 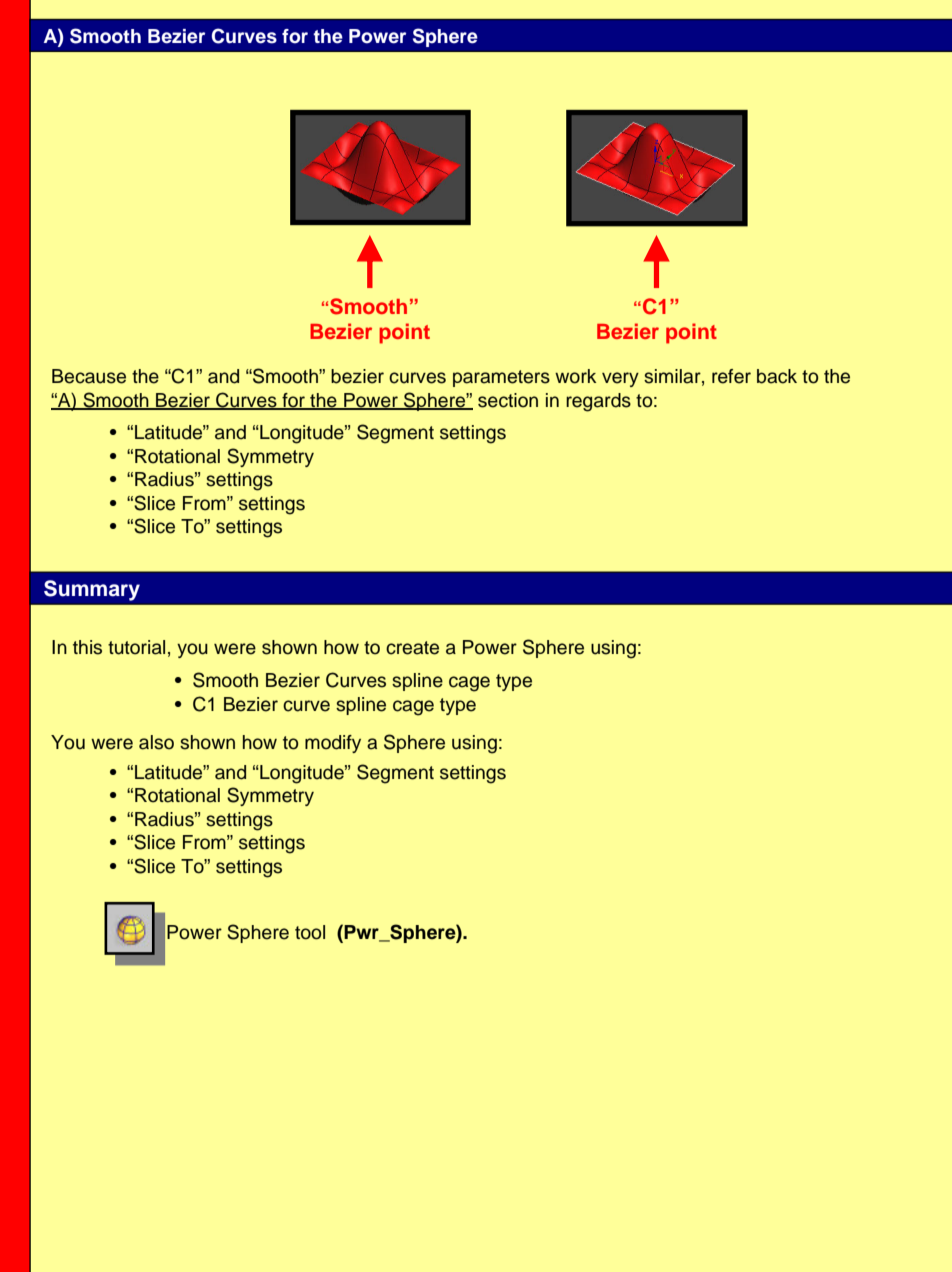 I want to click on also, so click(x=156, y=742).
